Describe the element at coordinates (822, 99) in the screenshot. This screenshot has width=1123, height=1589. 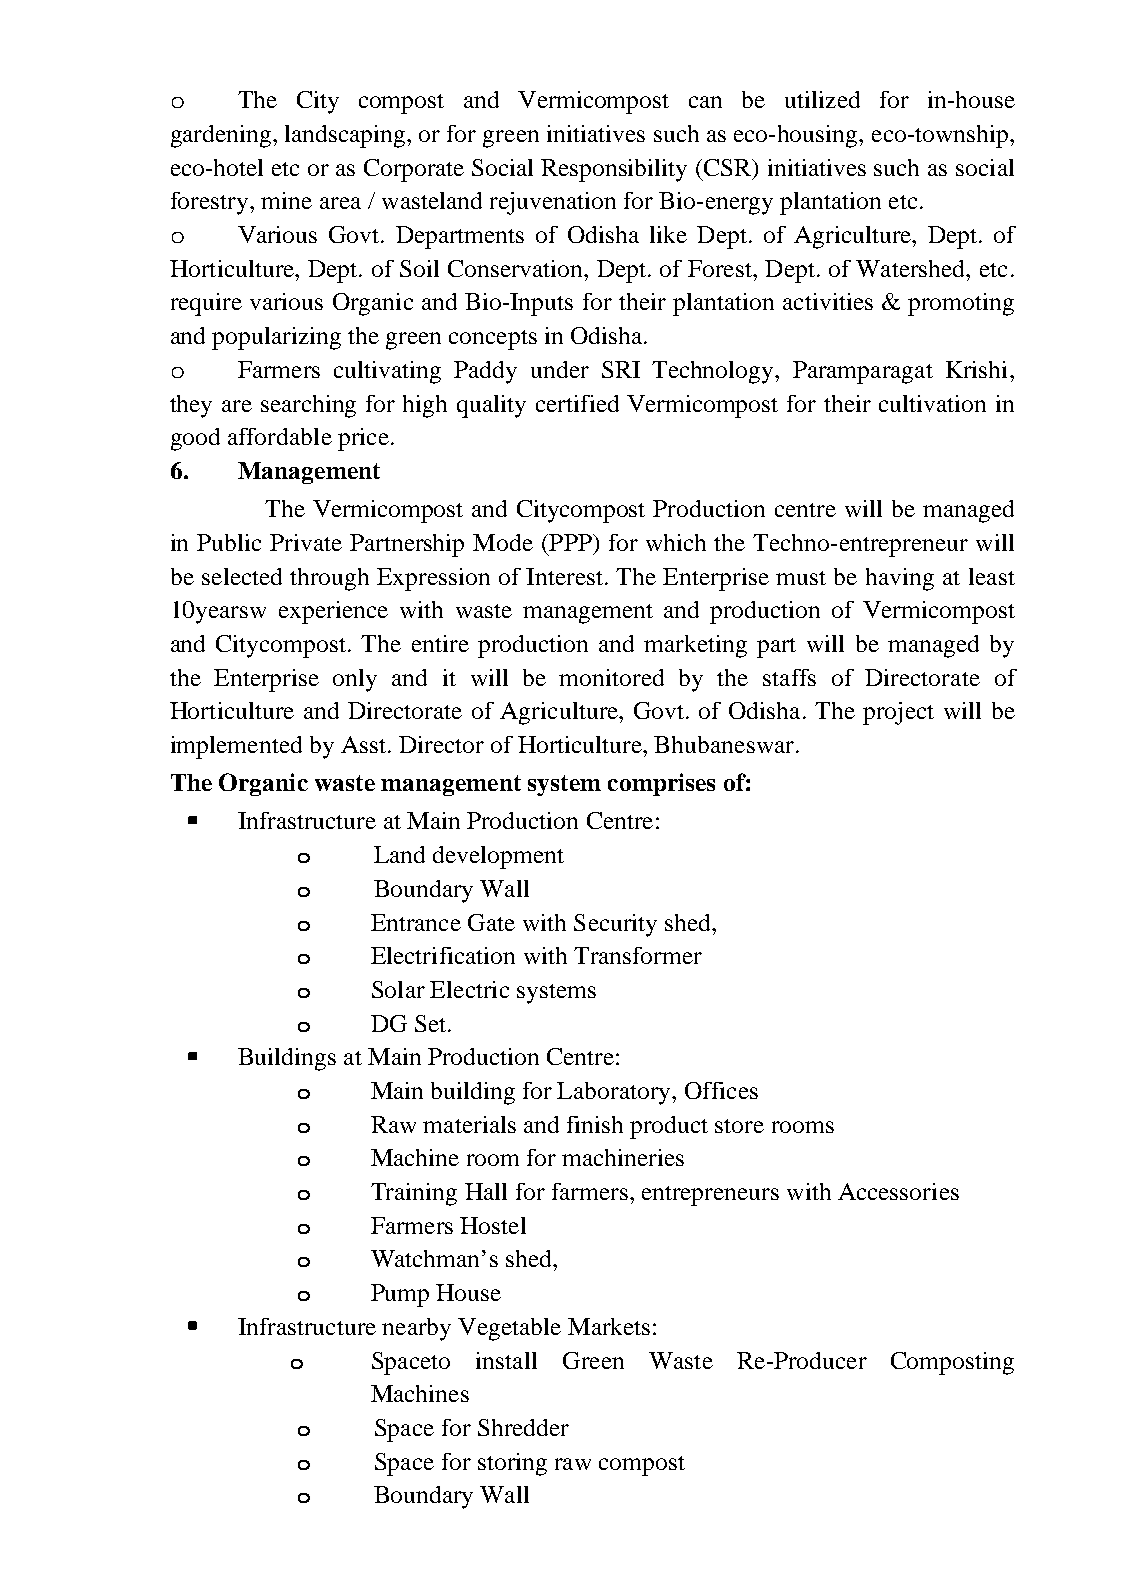
I see `utilized` at that location.
